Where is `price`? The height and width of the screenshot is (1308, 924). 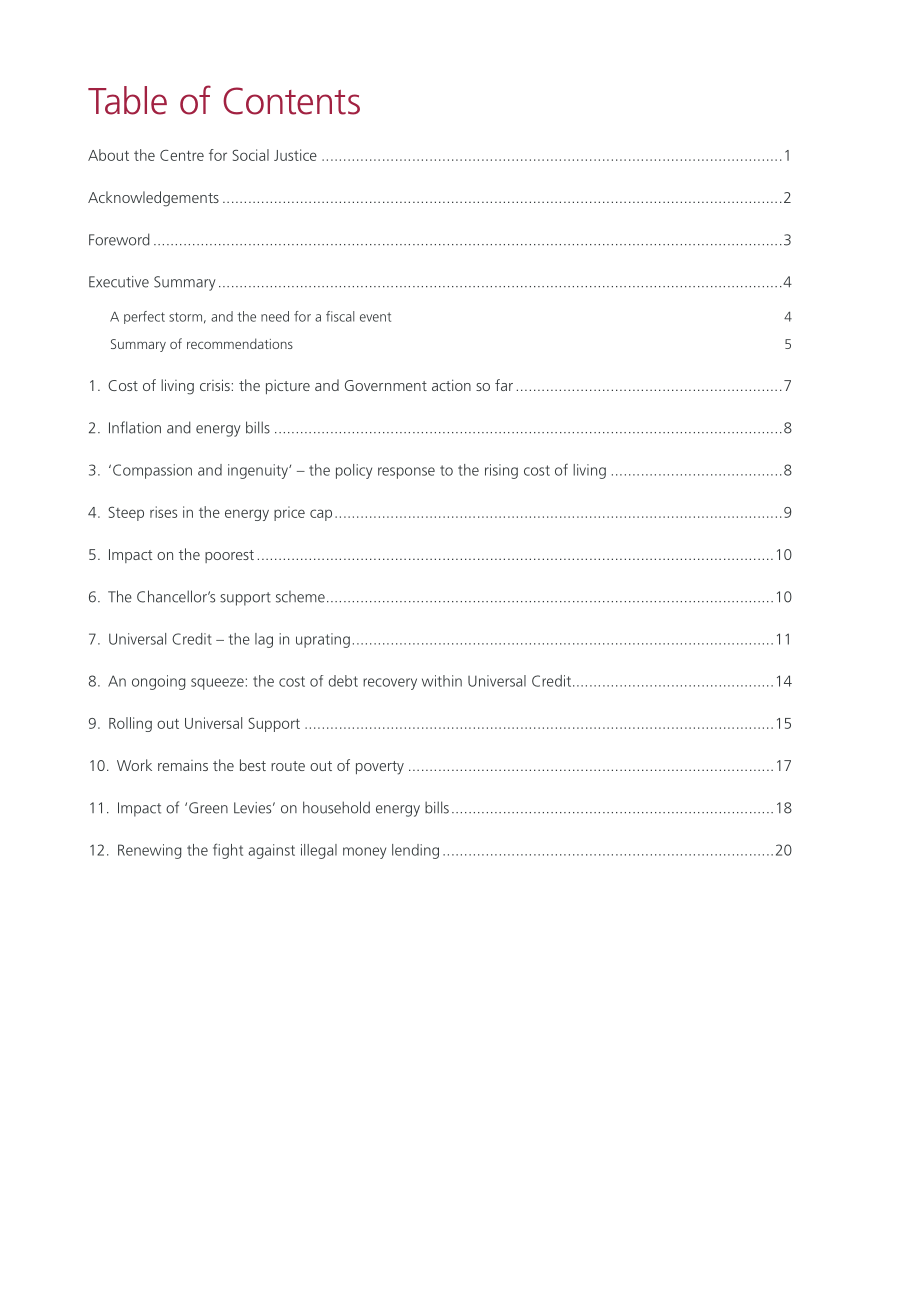 price is located at coordinates (289, 513).
